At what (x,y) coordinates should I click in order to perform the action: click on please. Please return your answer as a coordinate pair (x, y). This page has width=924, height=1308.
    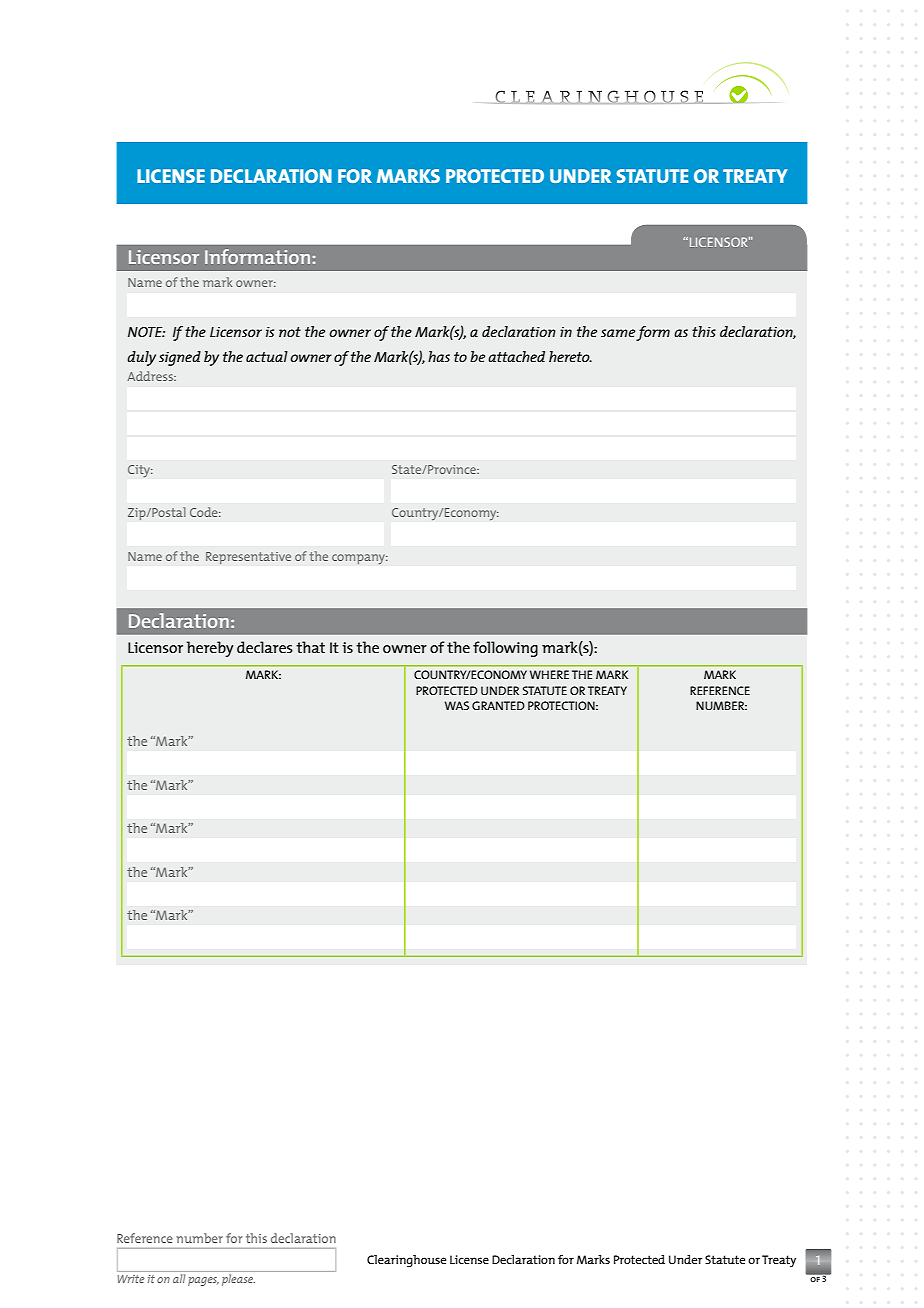
    Looking at the image, I should click on (238, 1280).
